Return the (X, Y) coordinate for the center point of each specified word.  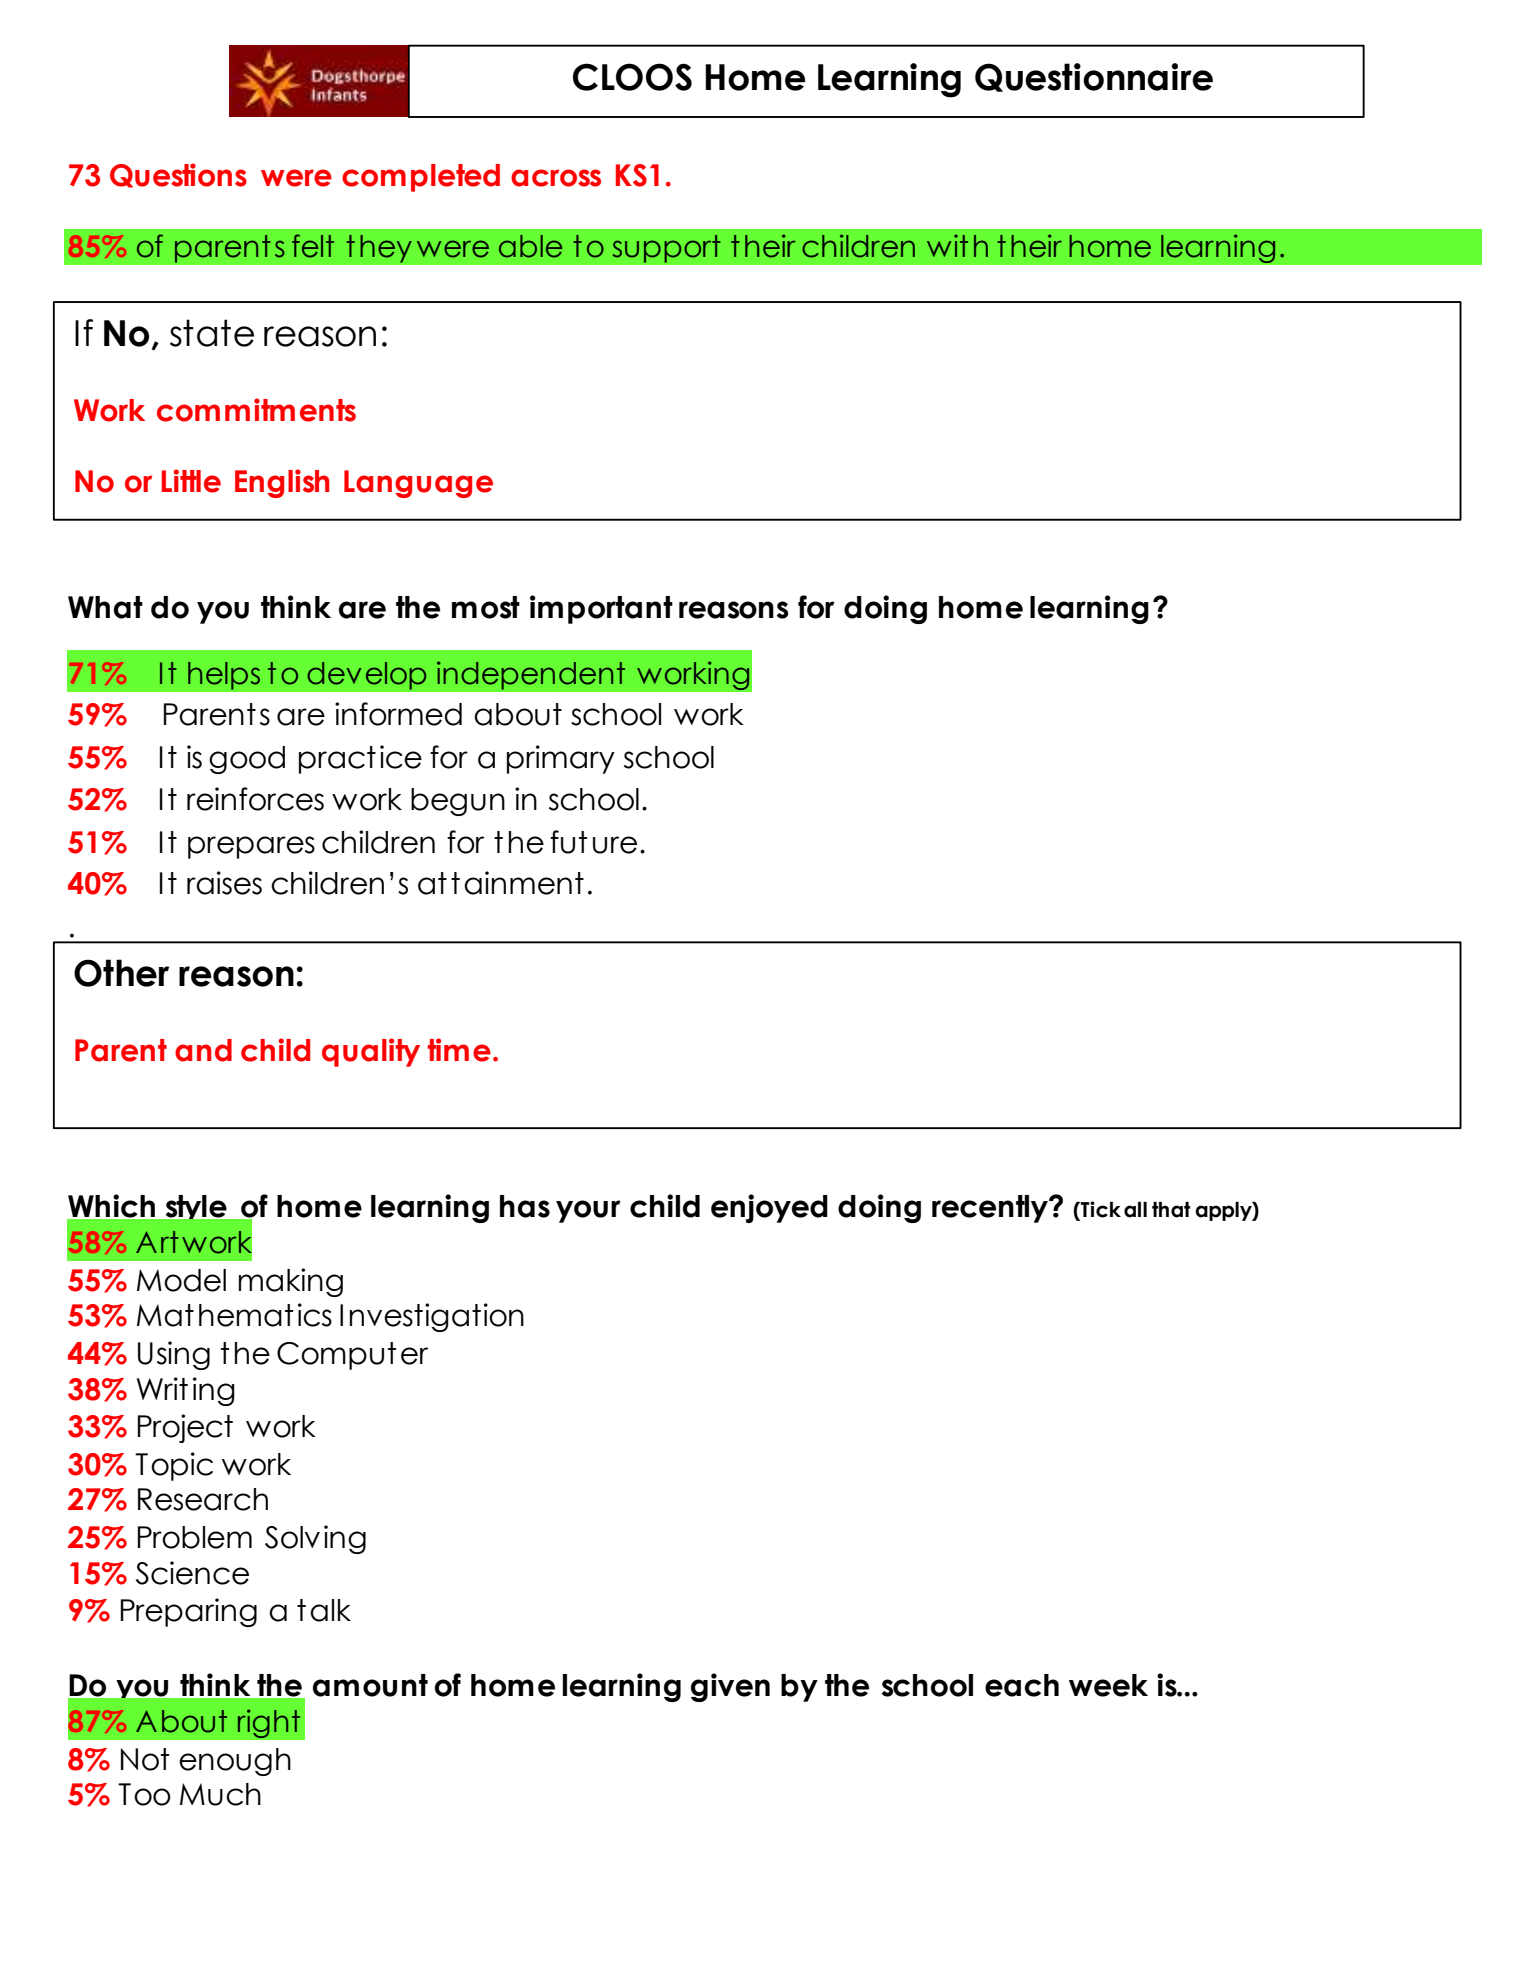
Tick (1100, 1210)
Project (185, 1428)
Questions (178, 175)
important (601, 609)
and (203, 1050)
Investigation (432, 1317)
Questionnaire (1094, 77)
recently (991, 1209)
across (556, 178)
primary (561, 759)
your (588, 1211)
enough (235, 1762)
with (957, 245)
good (247, 760)
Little (191, 481)
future (593, 842)
